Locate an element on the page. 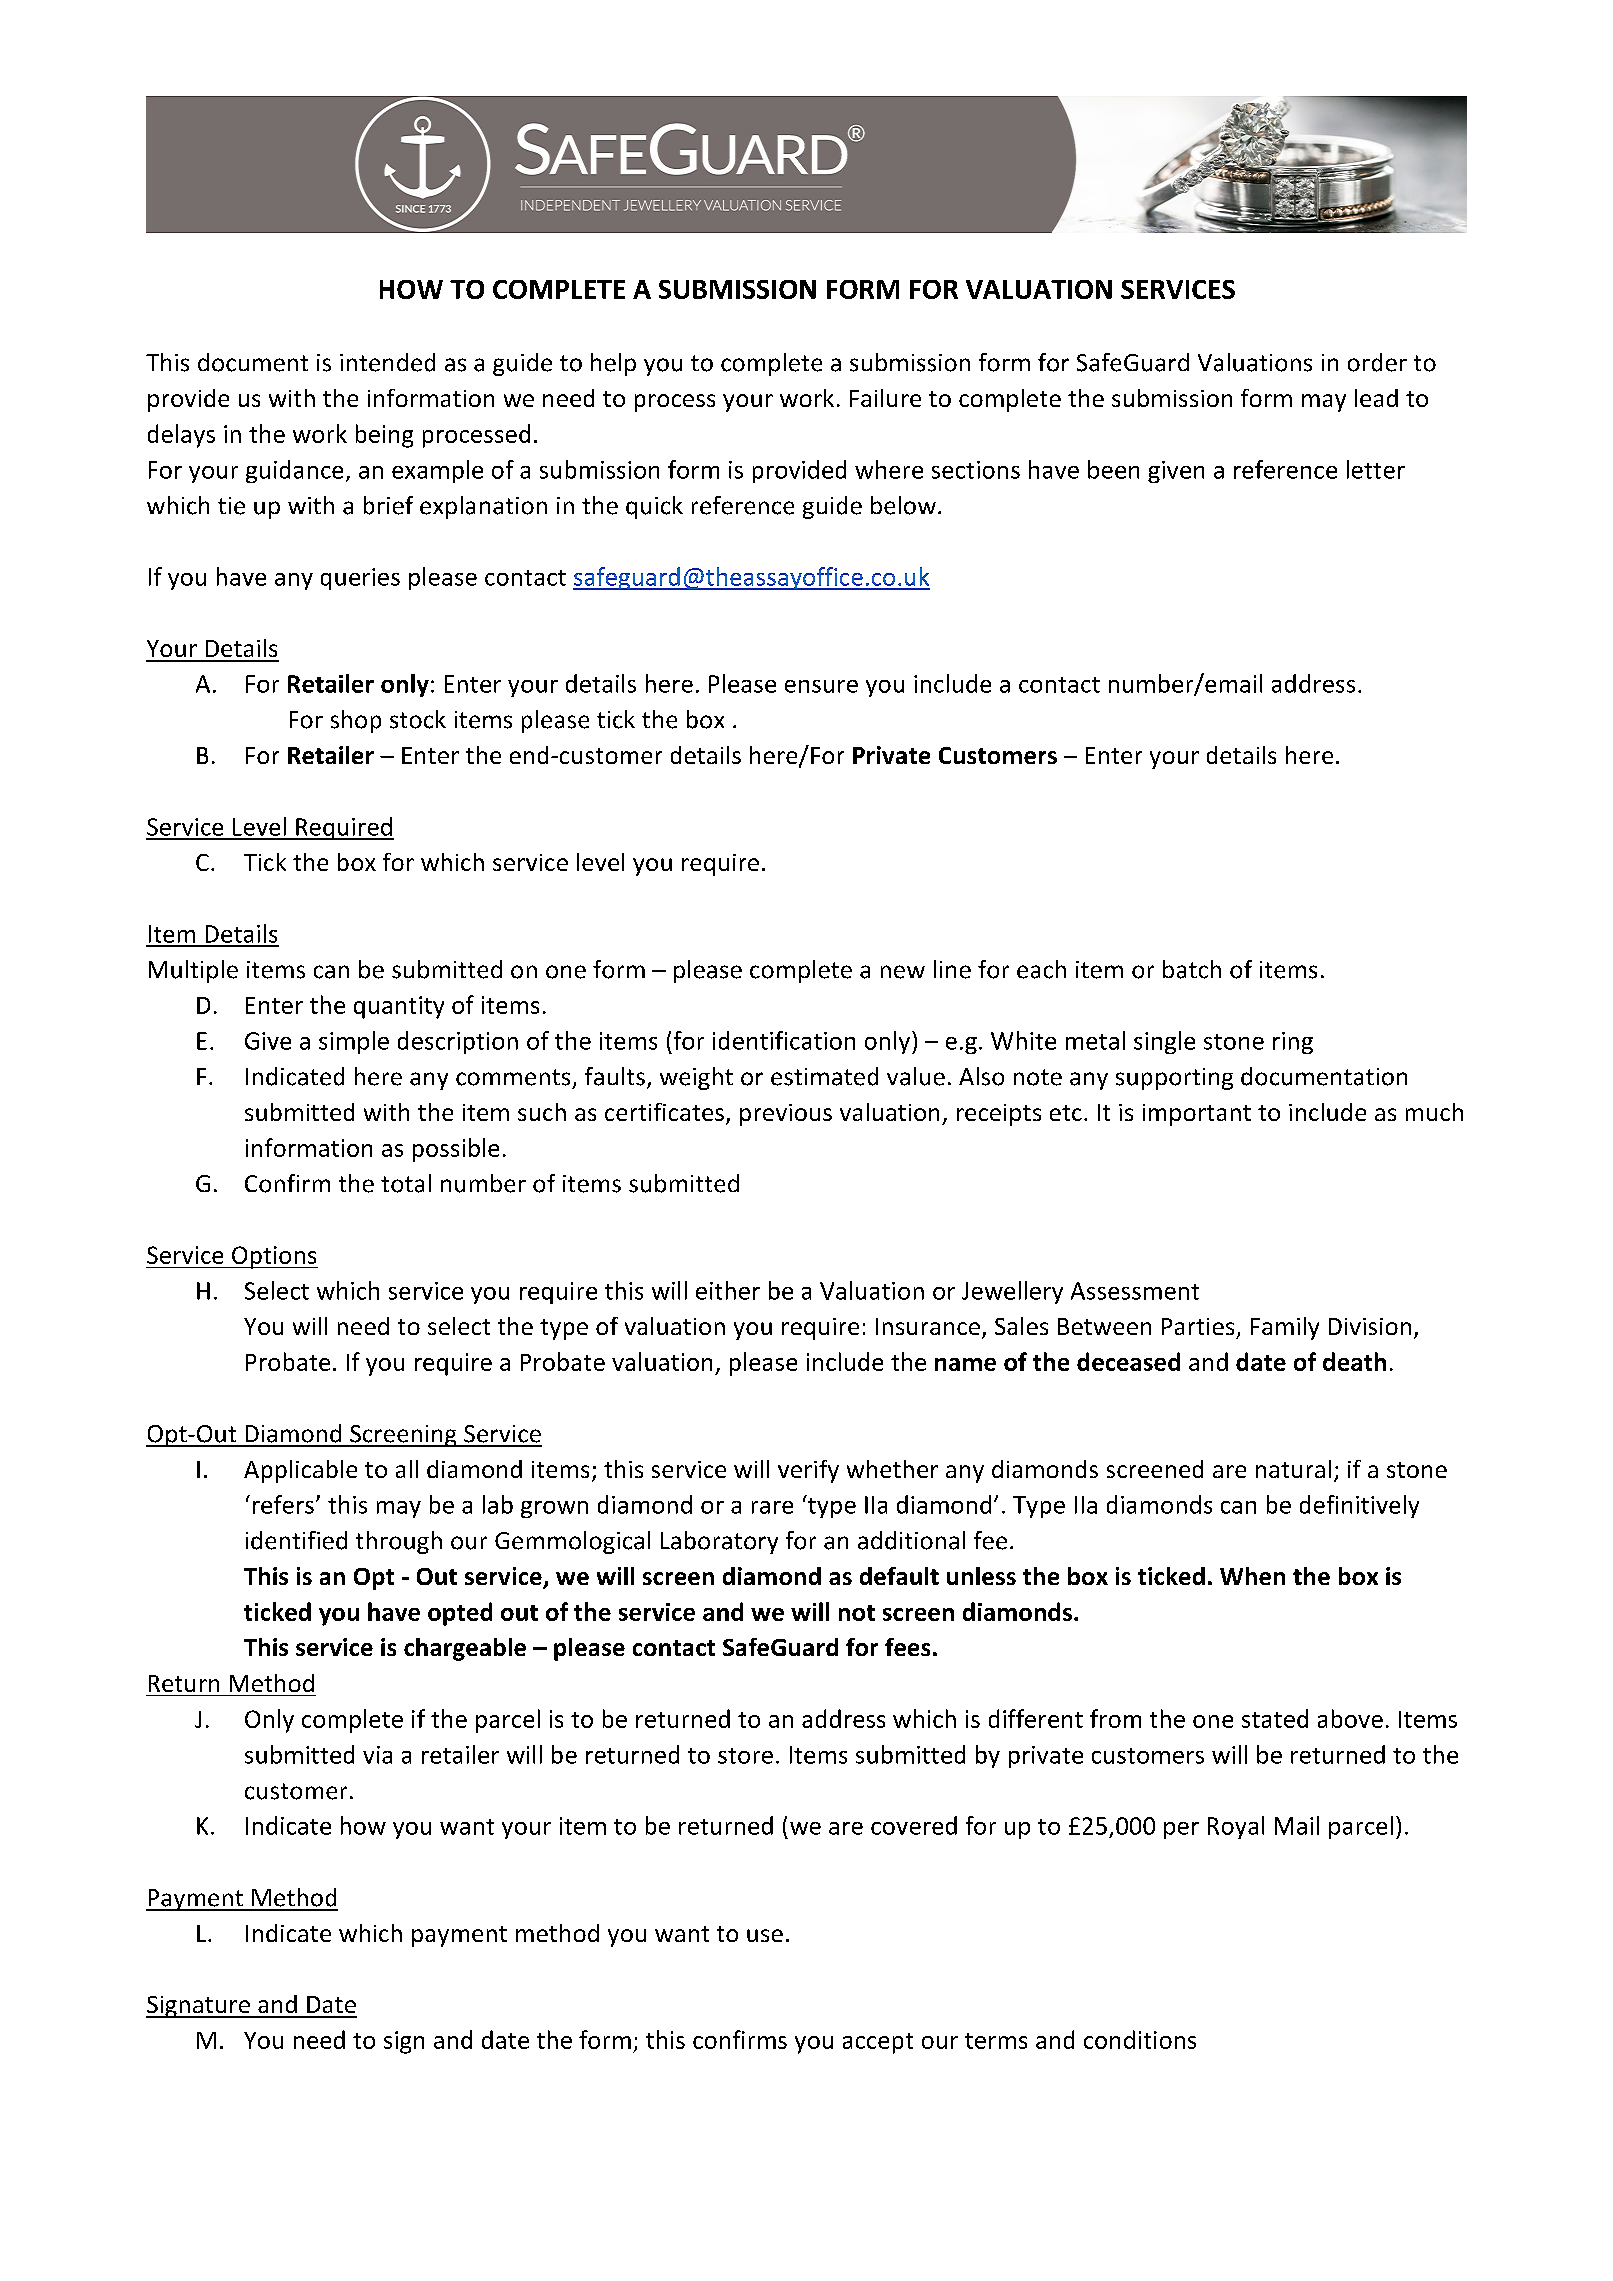 Image resolution: width=1613 pixels, height=2281 pixels. total is located at coordinates (406, 1183).
